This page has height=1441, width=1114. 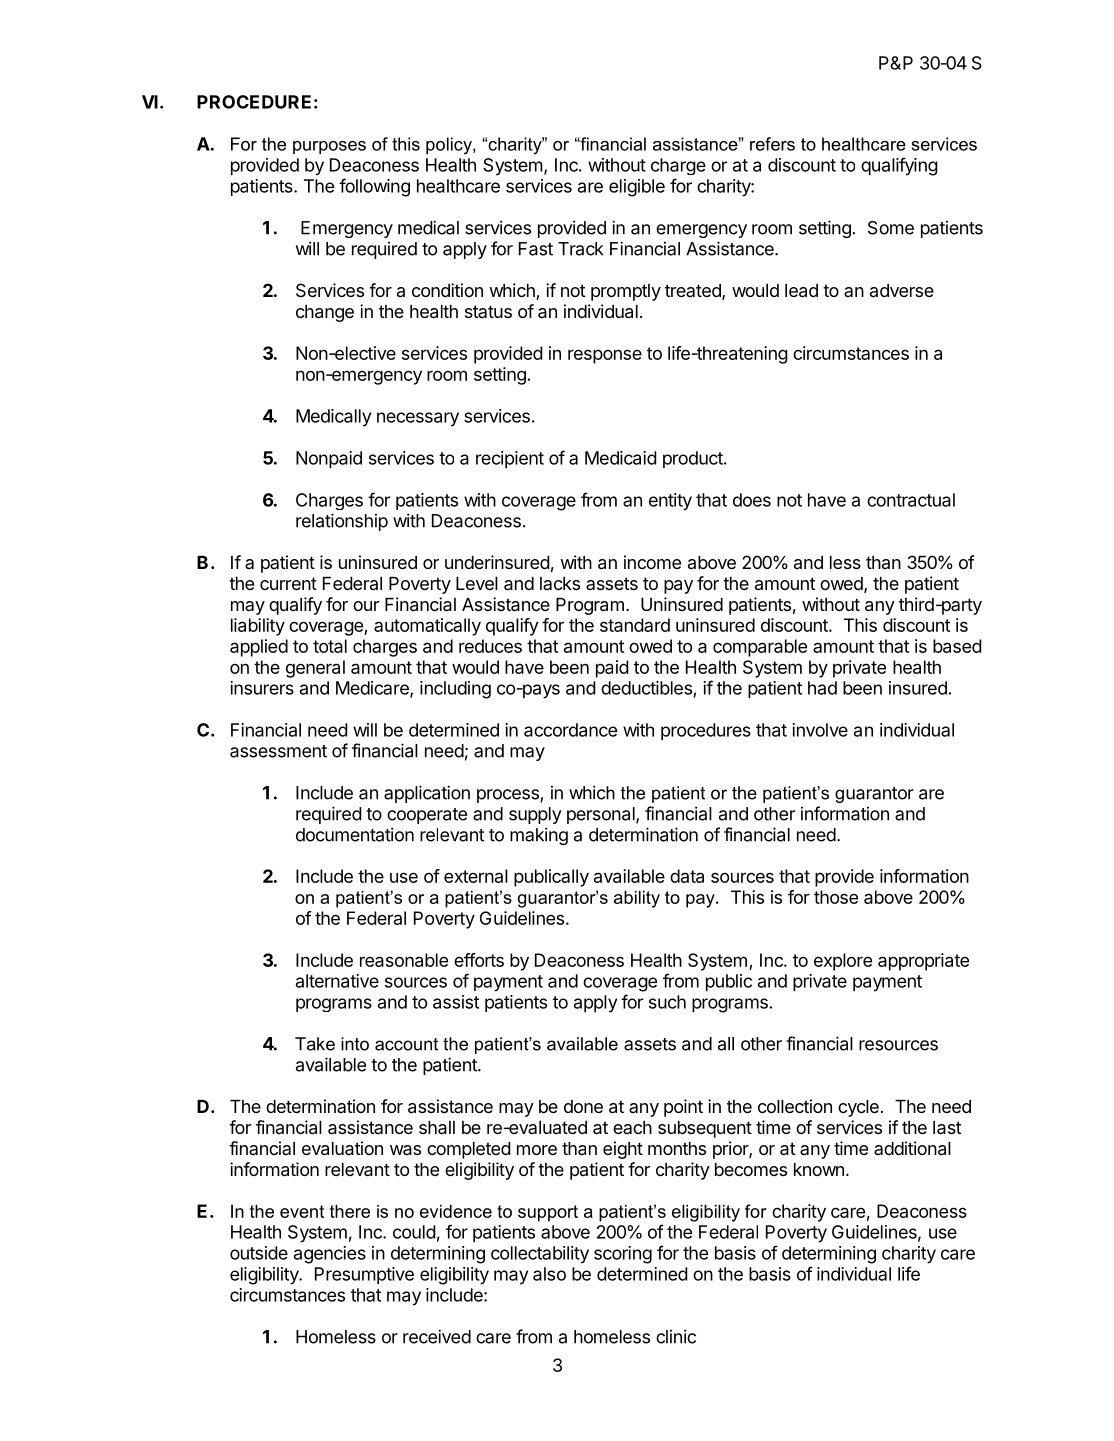 I want to click on relationship, so click(x=342, y=522).
